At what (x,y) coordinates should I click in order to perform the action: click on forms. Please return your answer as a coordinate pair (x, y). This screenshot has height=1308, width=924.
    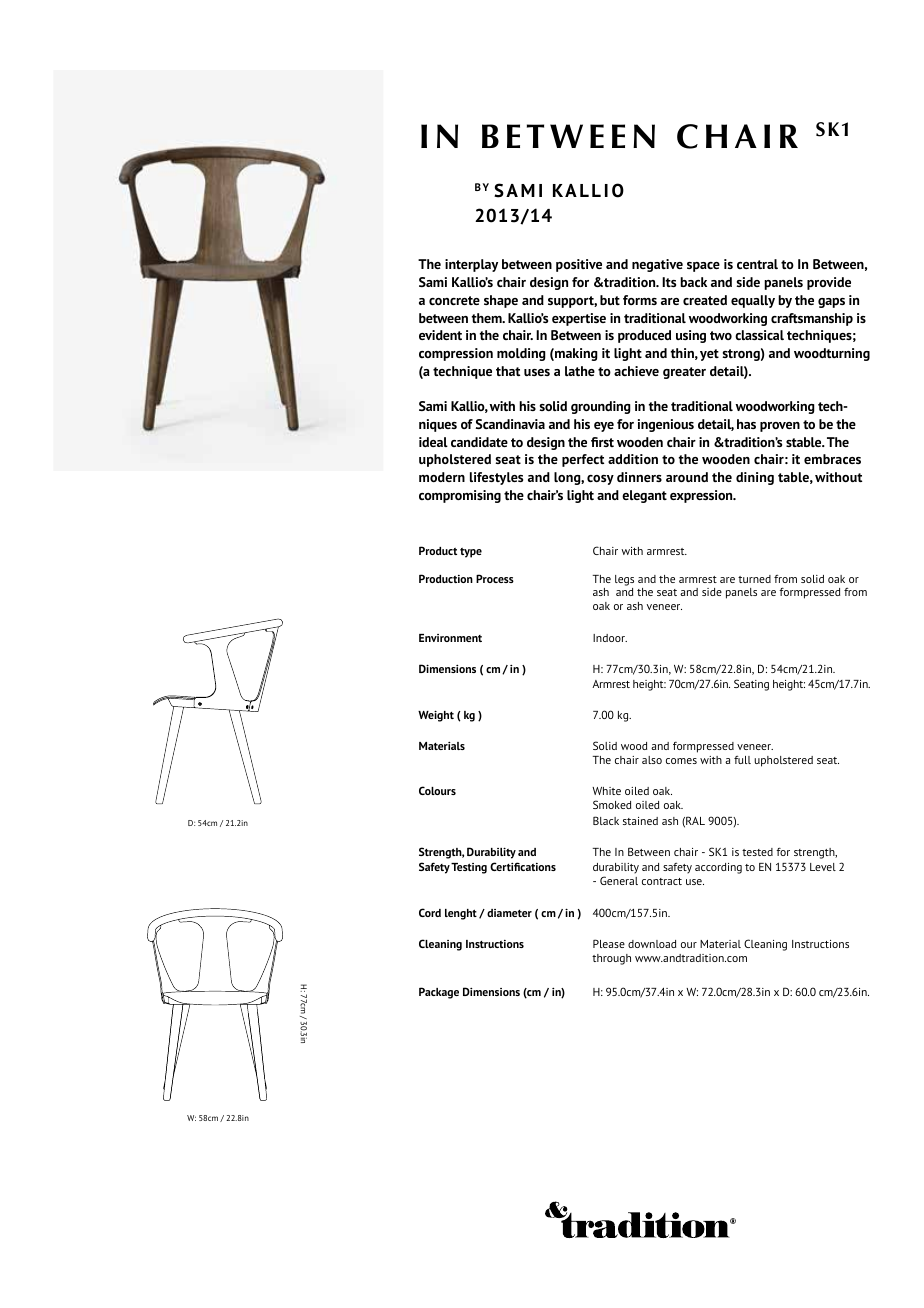
    Looking at the image, I should click on (640, 300).
